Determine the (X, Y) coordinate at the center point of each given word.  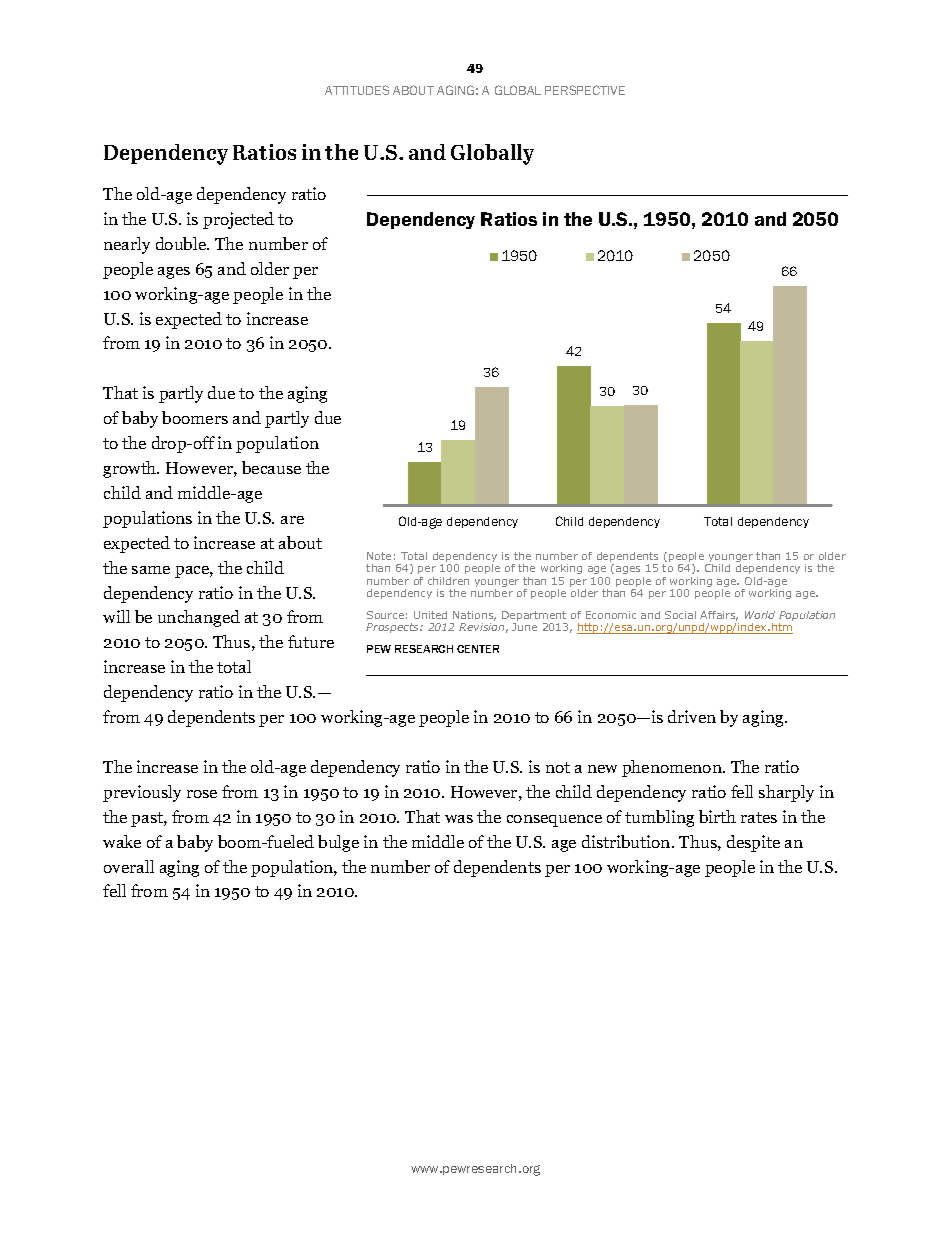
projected (238, 220)
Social (680, 615)
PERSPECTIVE (585, 90)
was (459, 819)
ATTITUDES (357, 90)
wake (122, 841)
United (430, 615)
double (182, 243)
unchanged (199, 618)
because (271, 467)
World (760, 615)
